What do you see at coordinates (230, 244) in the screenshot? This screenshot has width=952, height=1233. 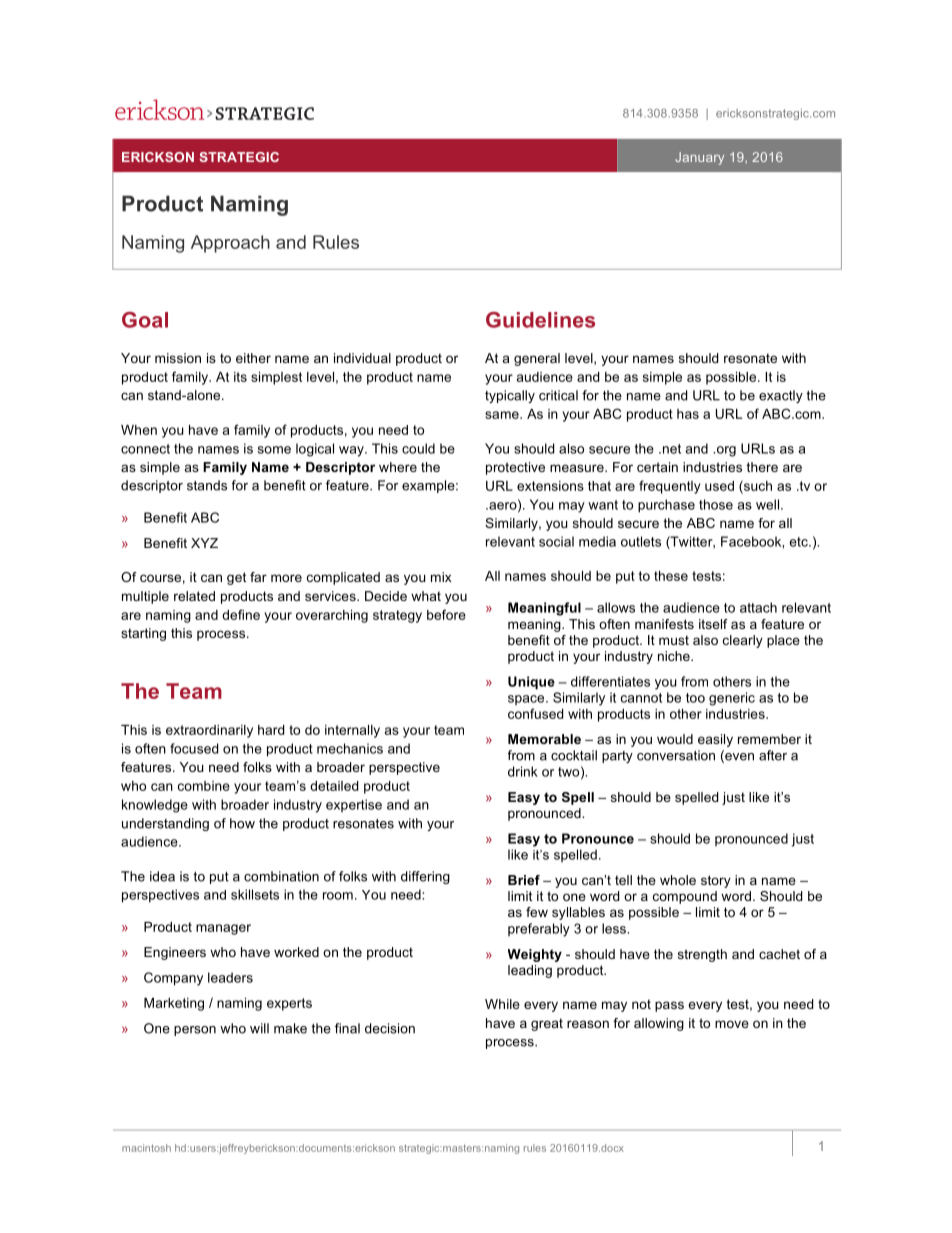 I see `Approach` at bounding box center [230, 244].
